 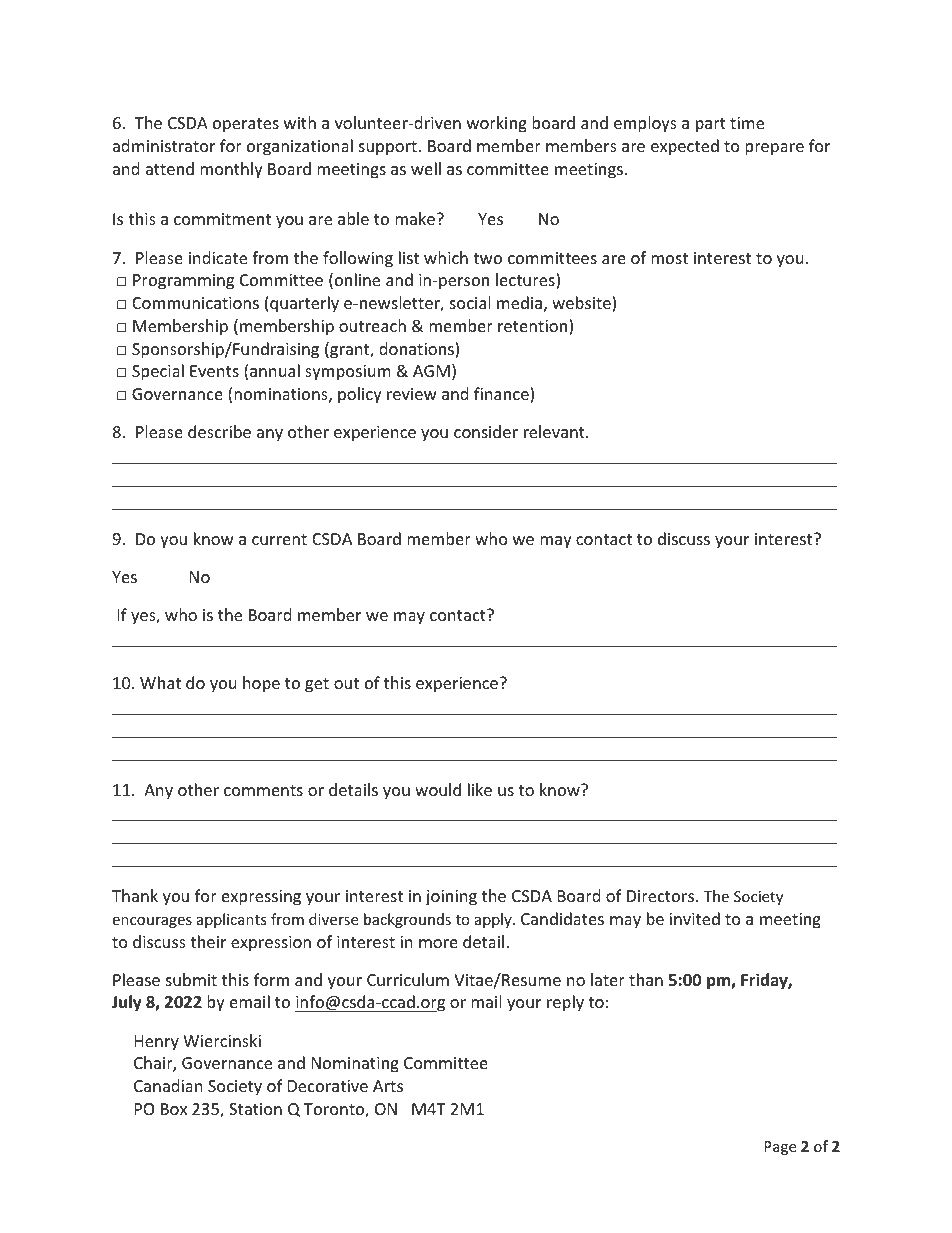 I want to click on Events, so click(x=214, y=371).
